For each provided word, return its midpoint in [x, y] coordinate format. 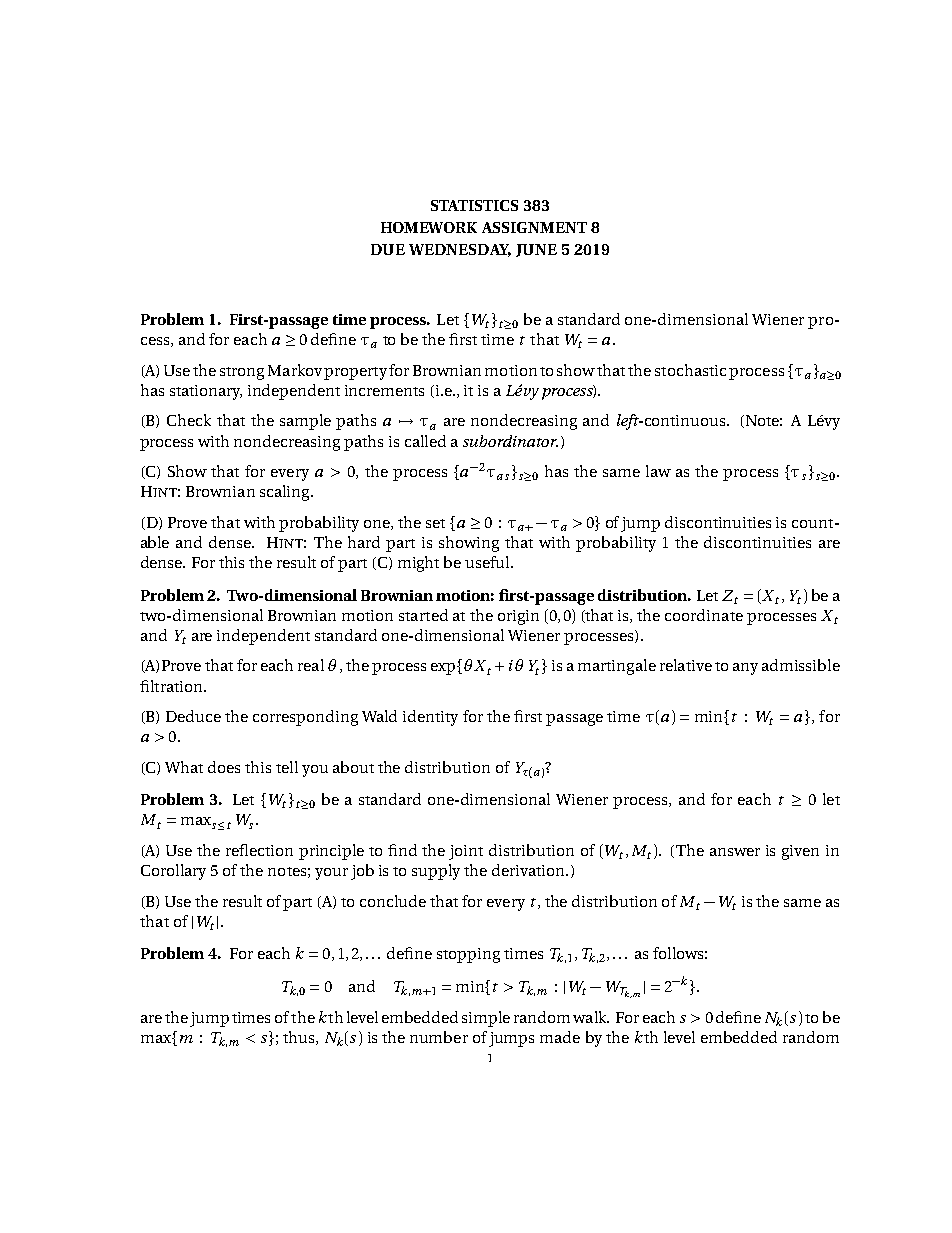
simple [486, 1019]
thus [300, 1038]
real [311, 665]
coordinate [704, 615]
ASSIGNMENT [534, 227]
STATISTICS [474, 205]
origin [518, 617]
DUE [388, 249]
